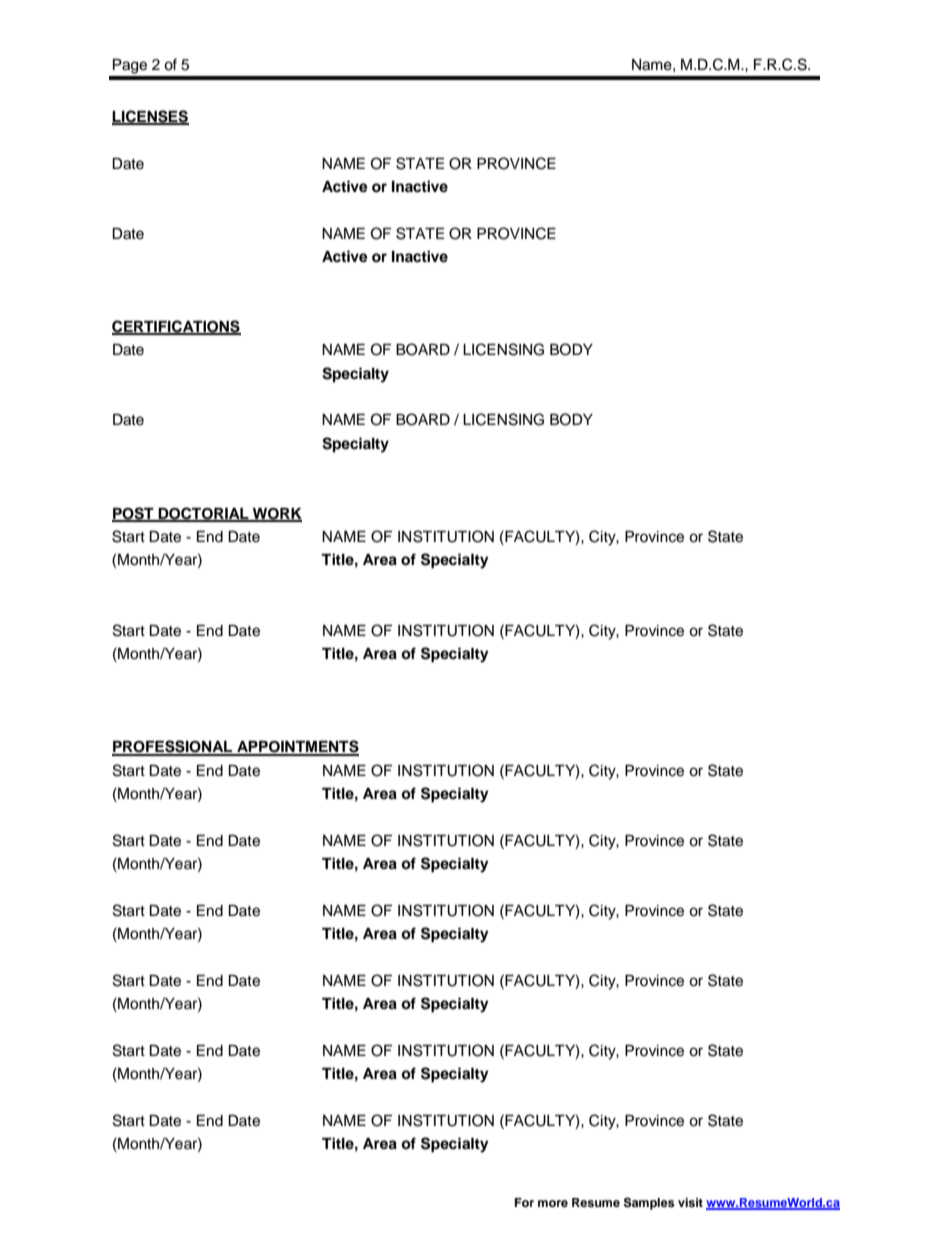 This screenshot has width=952, height=1233. What do you see at coordinates (297, 747) in the screenshot?
I see `APPOINTMENTS` at bounding box center [297, 747].
